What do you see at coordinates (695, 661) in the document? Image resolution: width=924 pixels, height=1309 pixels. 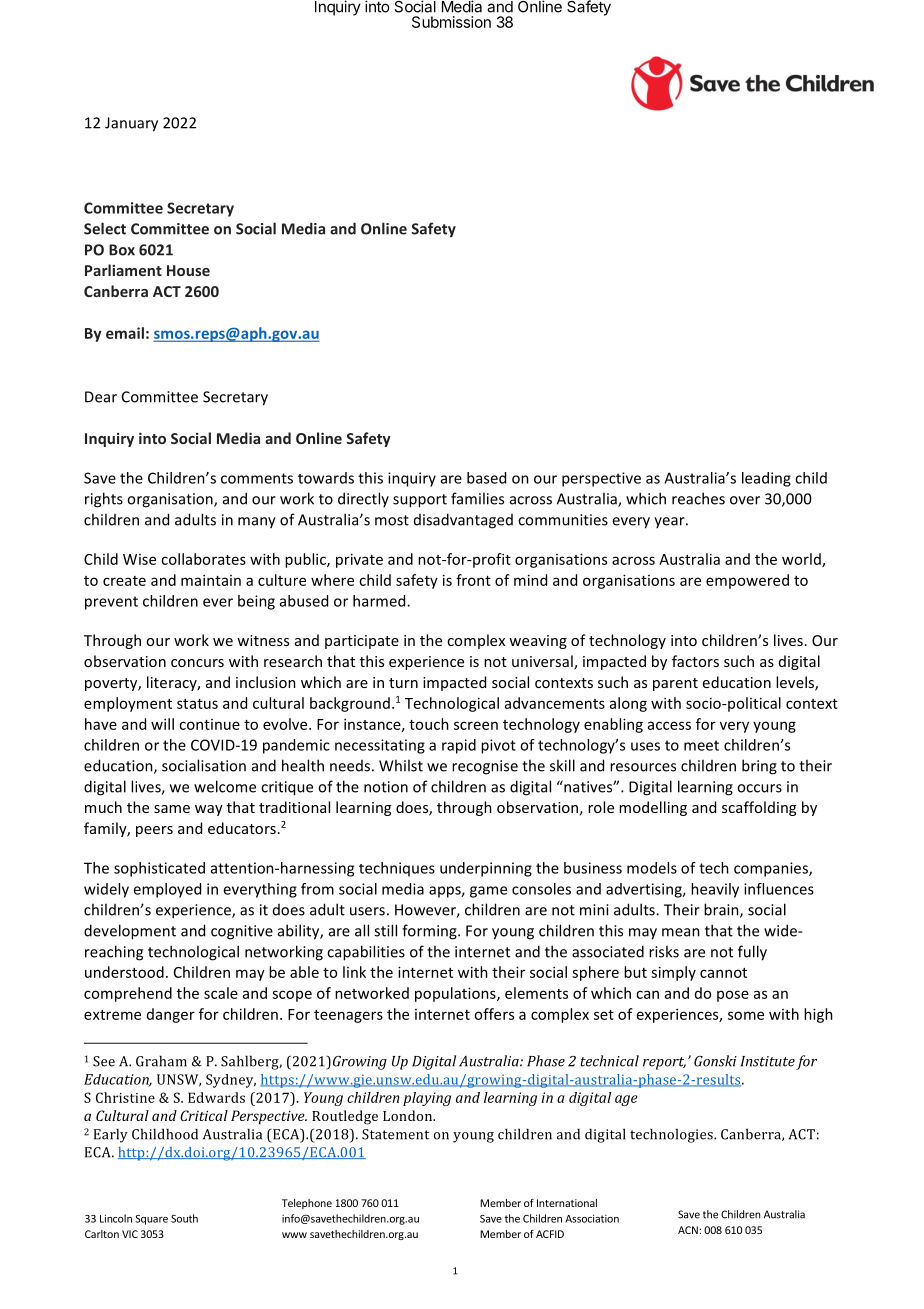 I see `factors` at bounding box center [695, 661].
